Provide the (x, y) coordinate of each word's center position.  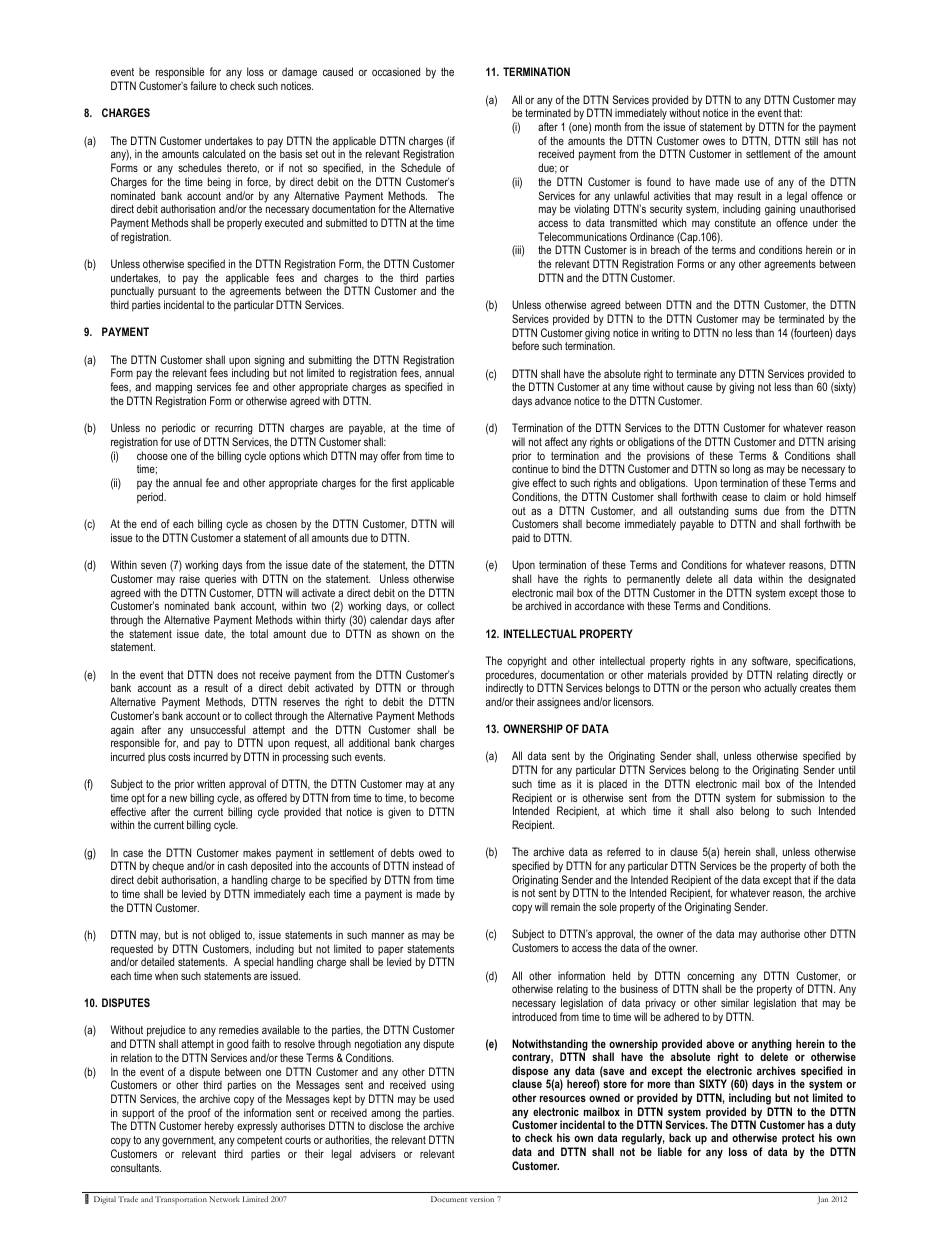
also (724, 810)
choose (152, 455)
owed (430, 852)
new (178, 799)
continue (530, 468)
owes (714, 142)
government (189, 1143)
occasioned (396, 71)
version (482, 1199)
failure (203, 85)
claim (775, 496)
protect (798, 1141)
